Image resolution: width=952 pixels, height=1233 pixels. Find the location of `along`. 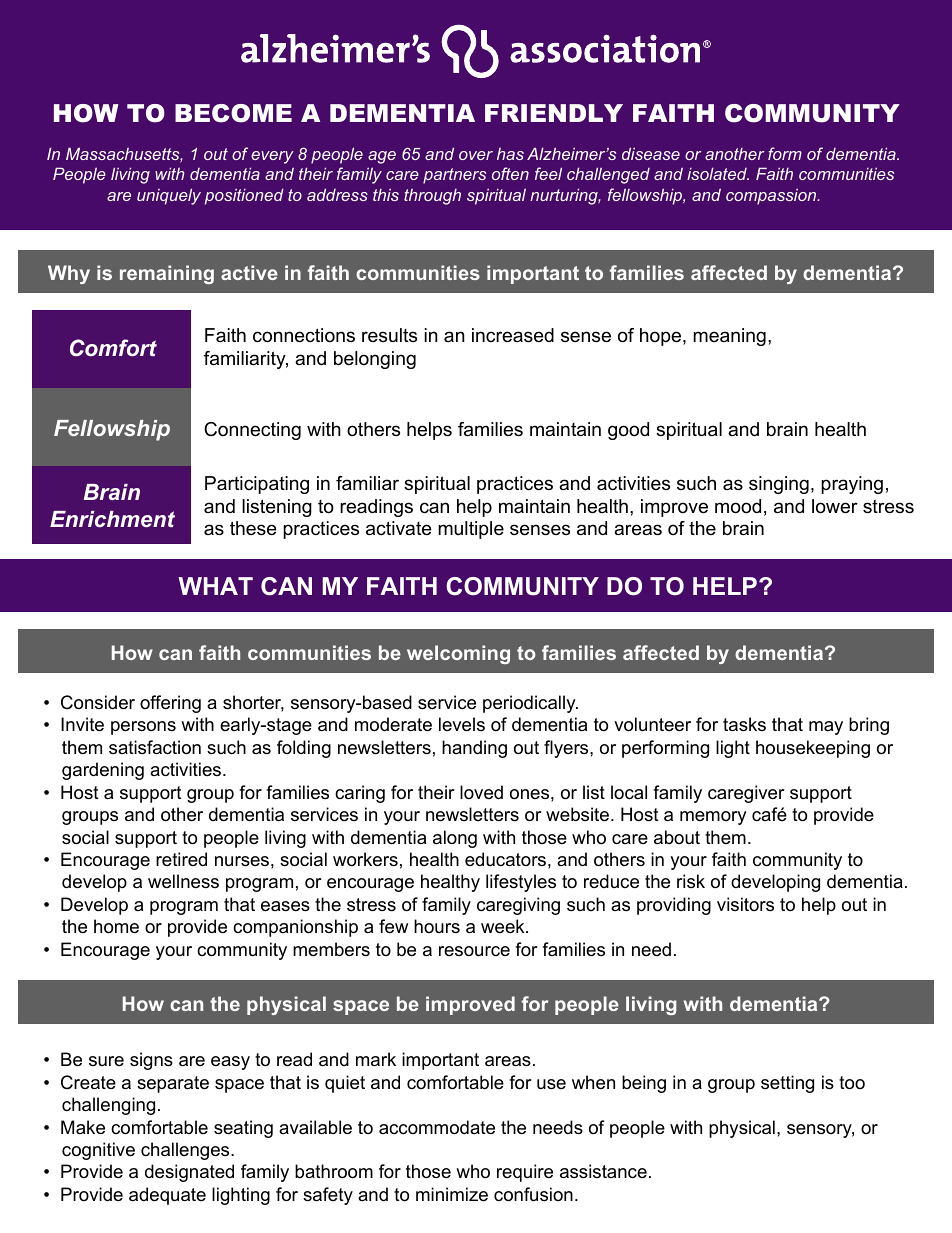

along is located at coordinates (455, 839).
